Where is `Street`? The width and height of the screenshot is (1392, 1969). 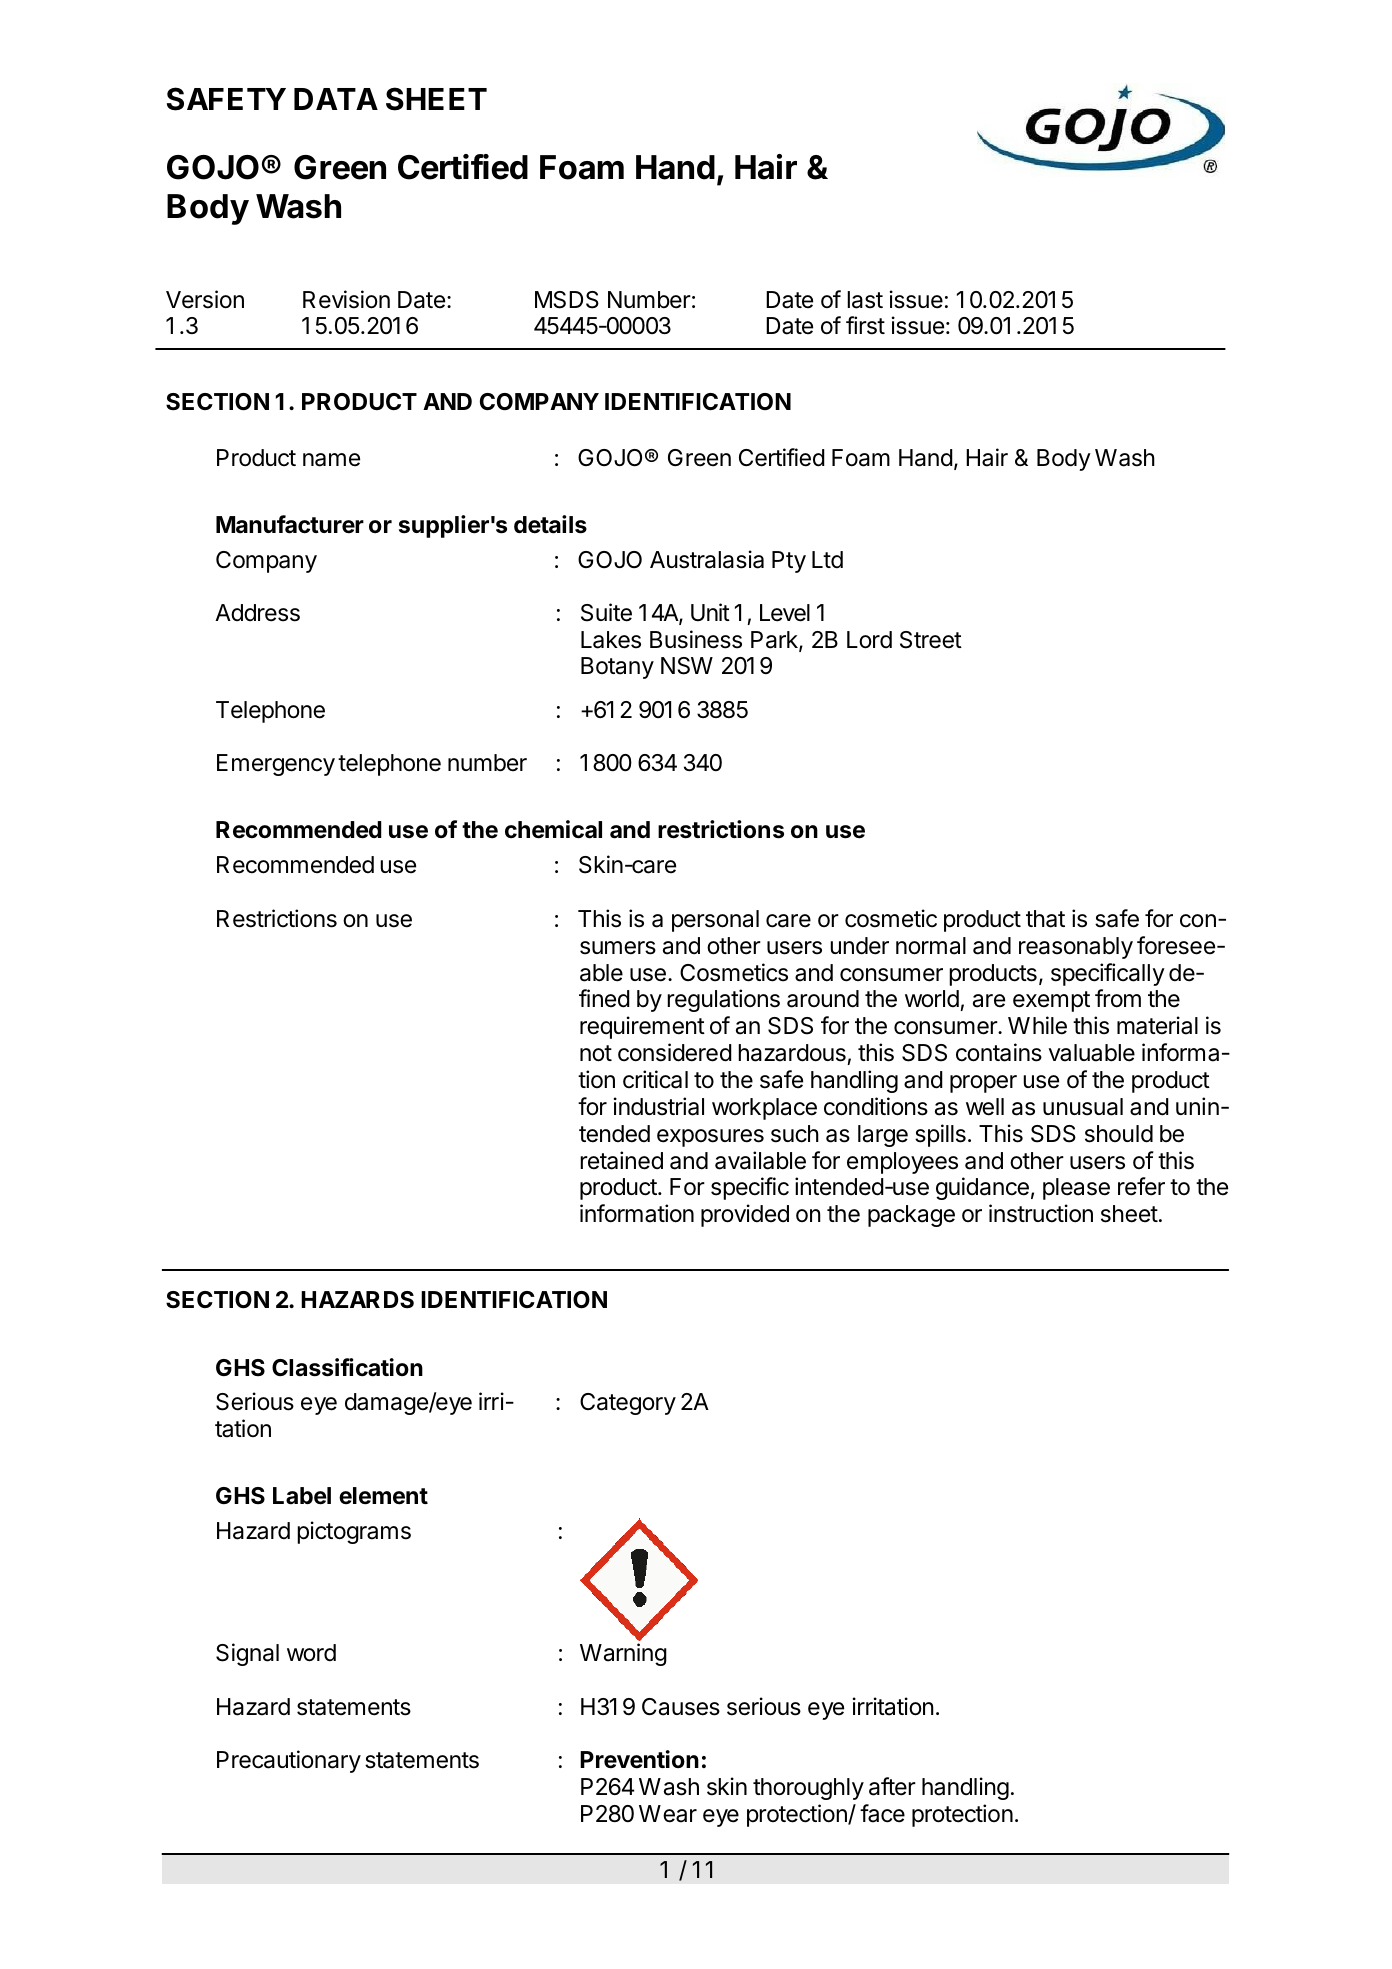
Street is located at coordinates (931, 640).
